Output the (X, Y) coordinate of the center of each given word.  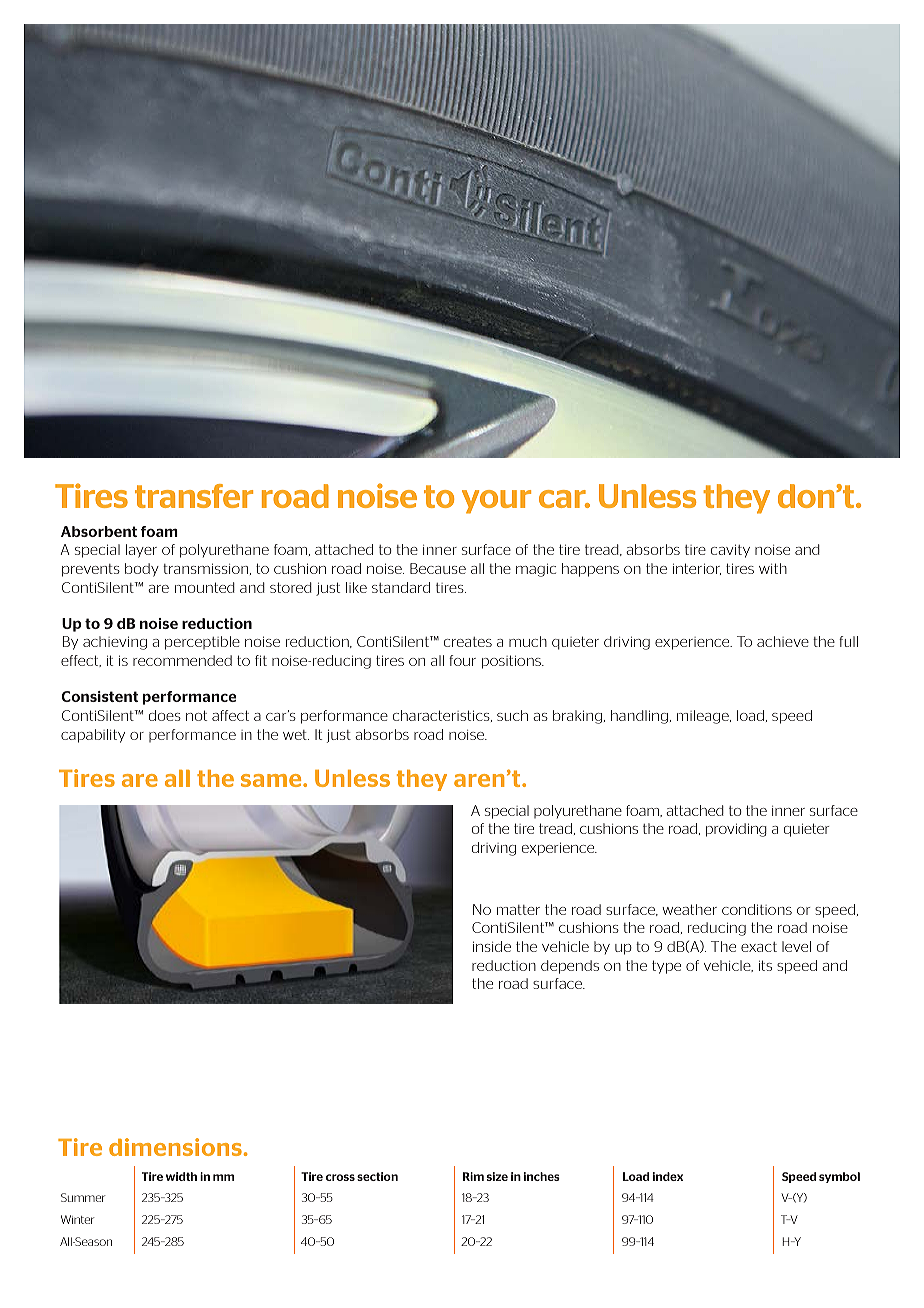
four (462, 660)
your (496, 502)
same (272, 780)
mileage (704, 717)
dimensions (175, 1147)
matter (518, 910)
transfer (194, 496)
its (765, 965)
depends (570, 967)
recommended (182, 660)
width (181, 1176)
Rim (473, 1176)
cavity (730, 551)
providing (736, 830)
